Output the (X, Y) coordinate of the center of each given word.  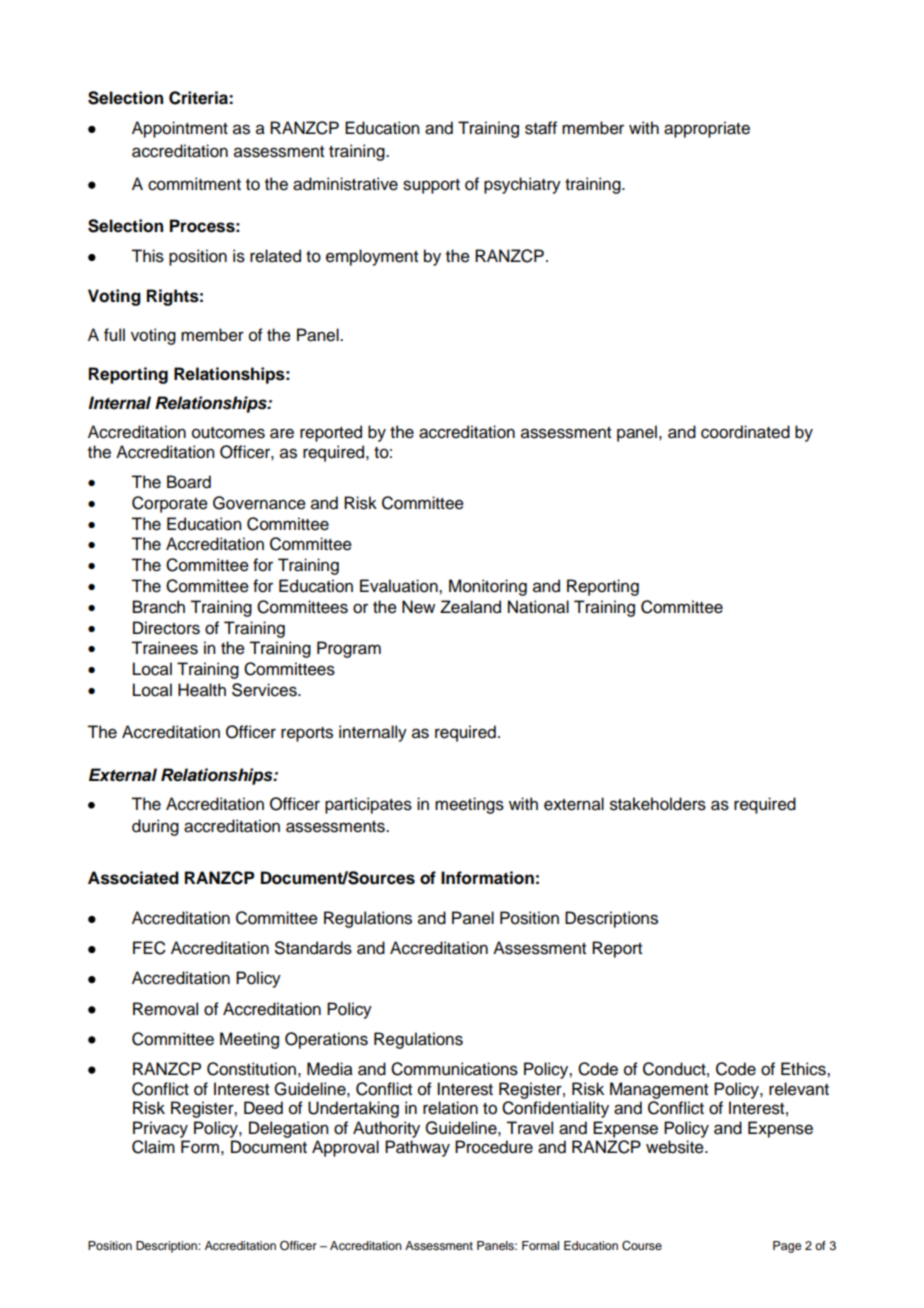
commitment (194, 184)
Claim (153, 1147)
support (431, 186)
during (155, 827)
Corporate (170, 504)
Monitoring (488, 587)
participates (368, 805)
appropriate (707, 129)
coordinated (745, 432)
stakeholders (658, 804)
